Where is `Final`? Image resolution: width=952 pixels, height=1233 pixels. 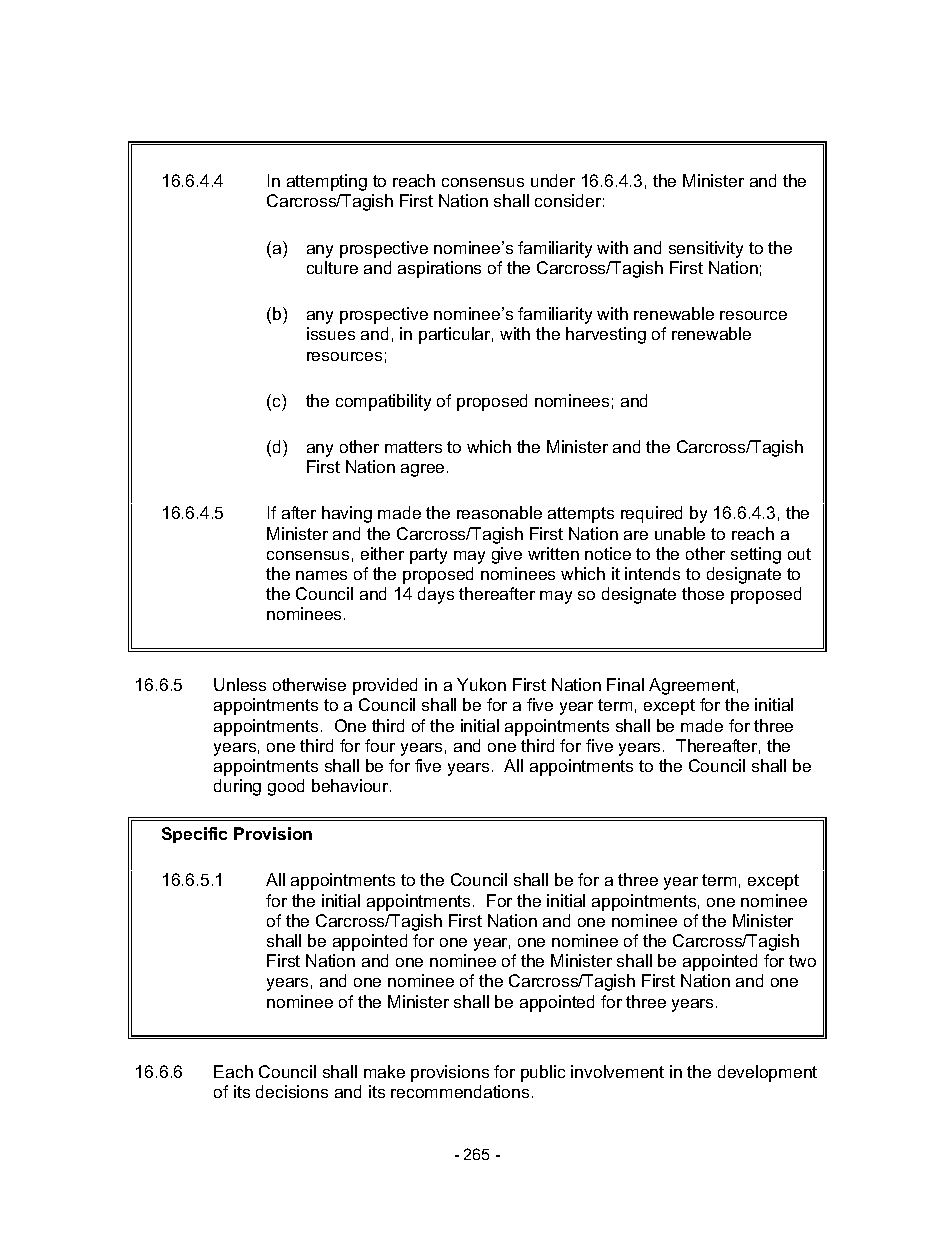 Final is located at coordinates (625, 684).
